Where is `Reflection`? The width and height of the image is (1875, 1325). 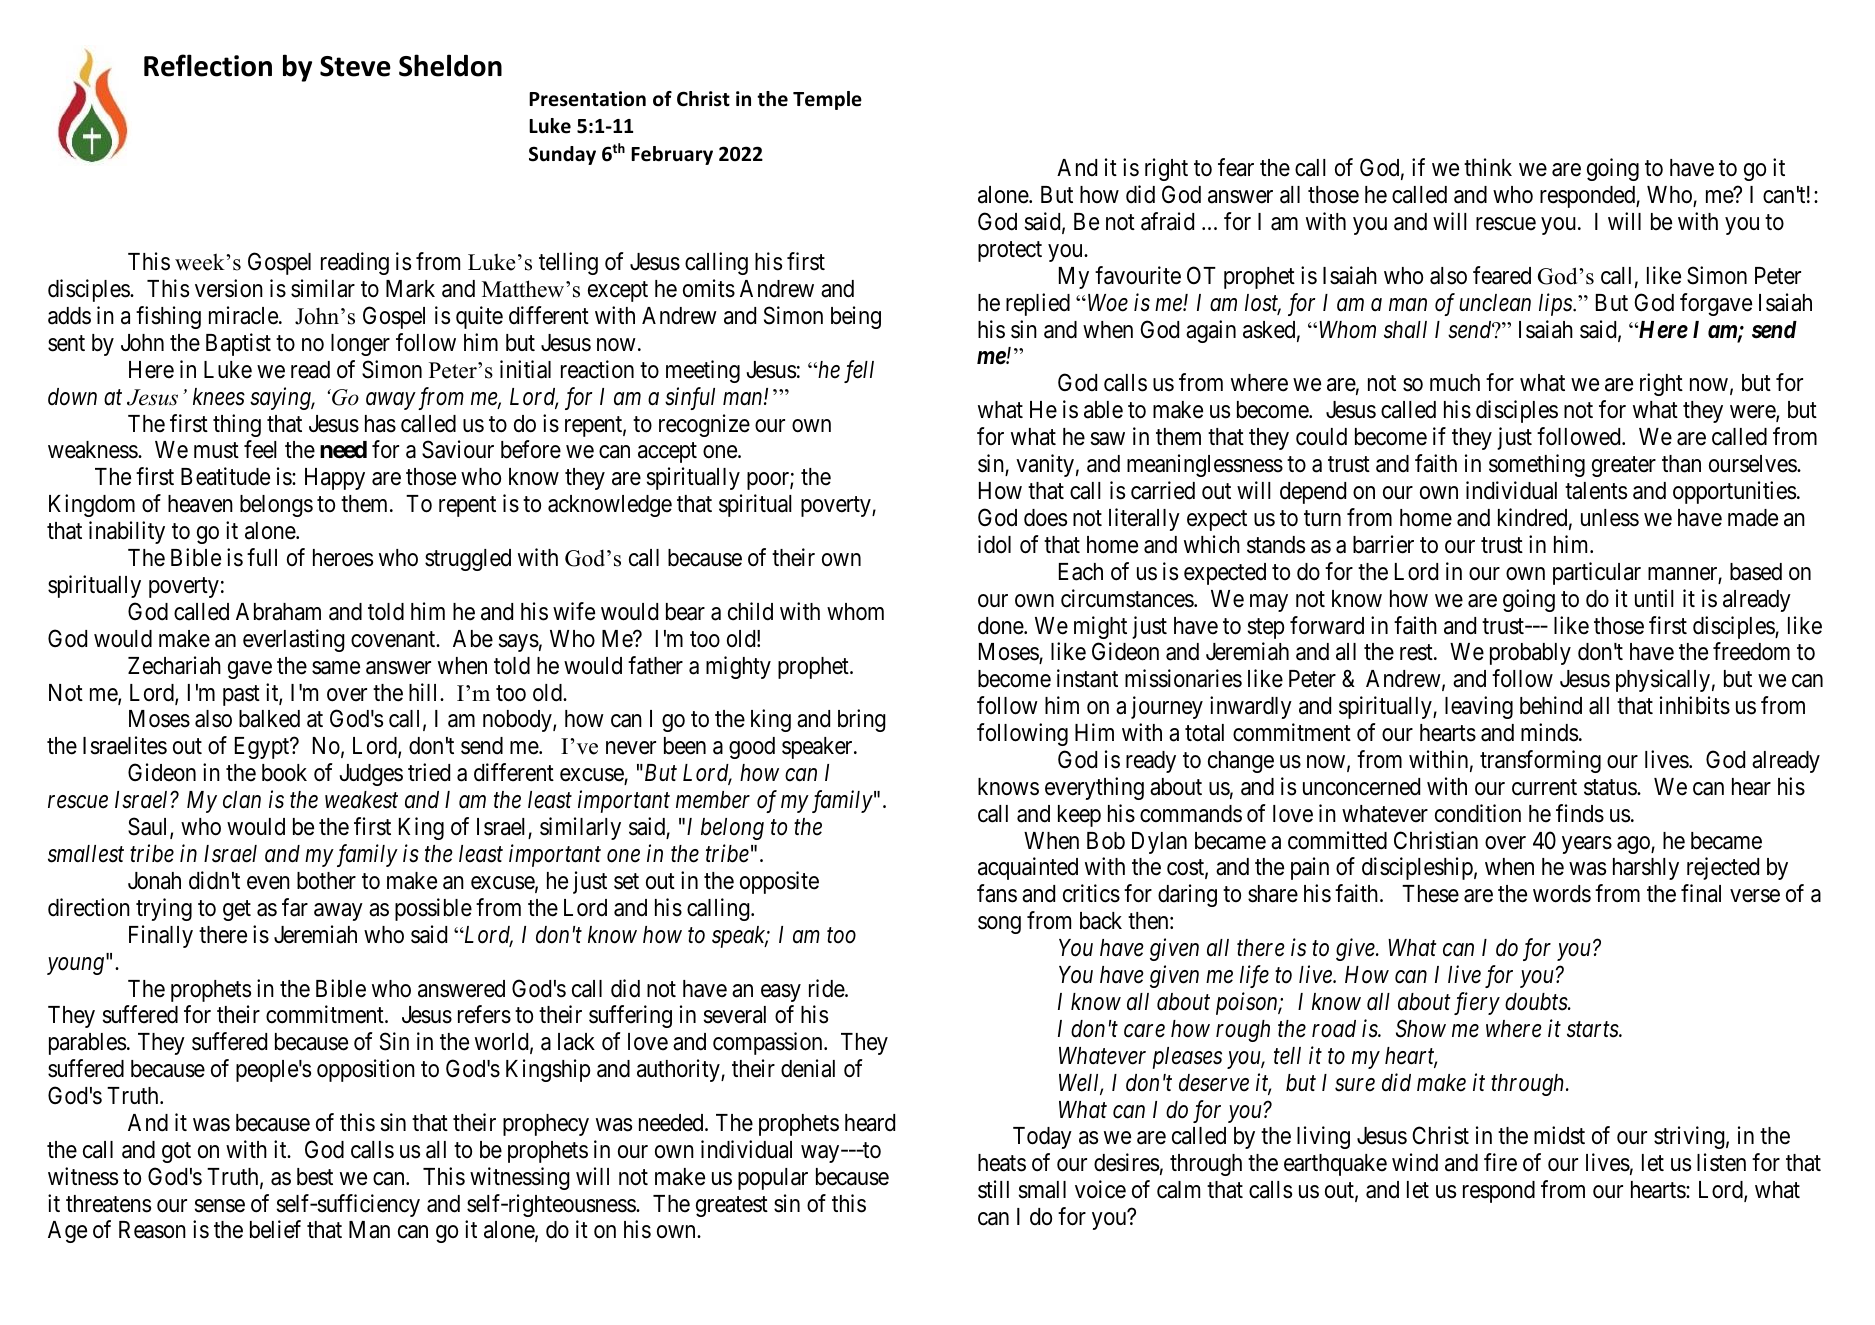
Reflection is located at coordinates (208, 65).
